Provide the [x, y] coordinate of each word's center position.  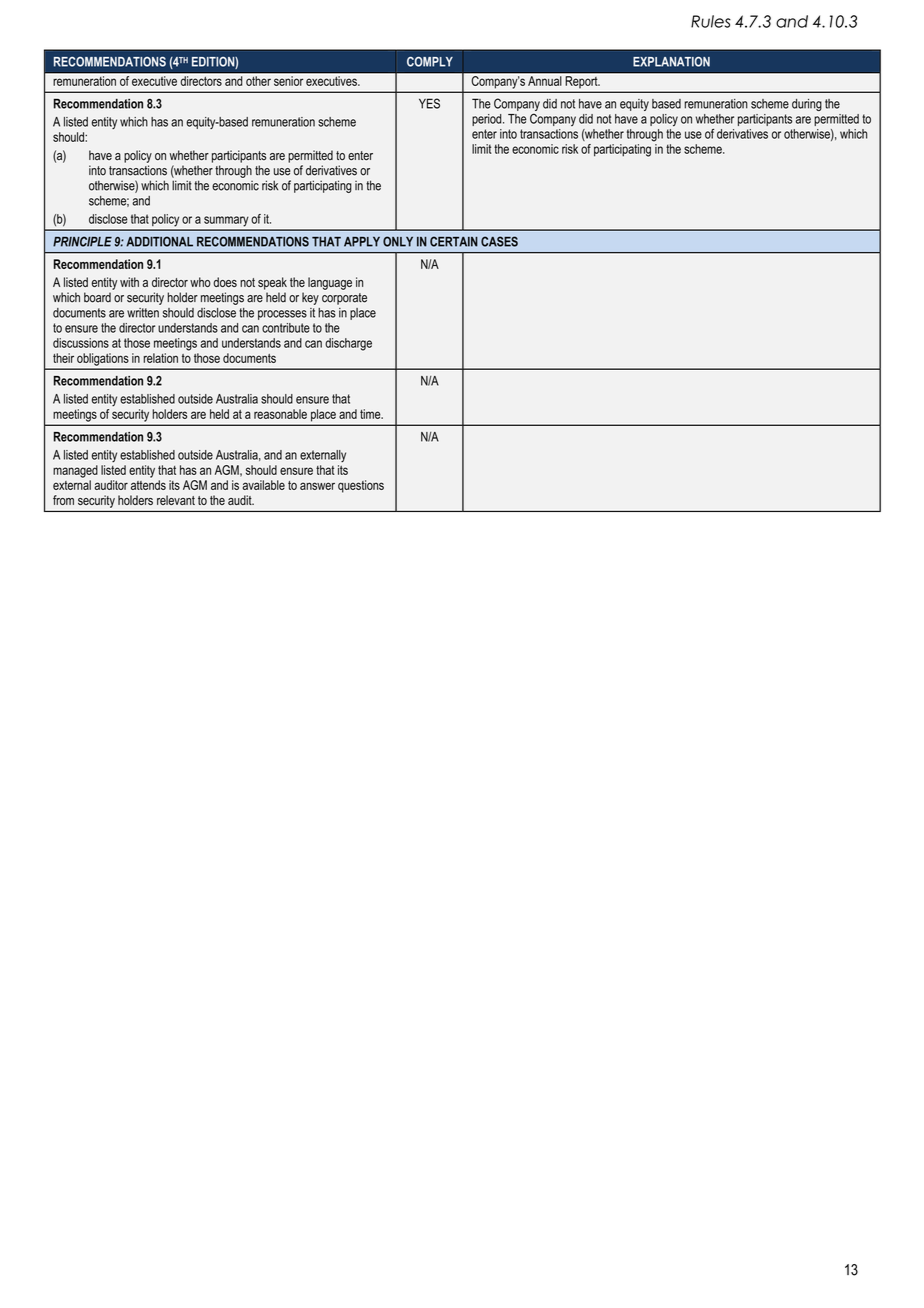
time [371, 414]
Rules [711, 21]
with [129, 282]
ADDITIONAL [159, 241]
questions [361, 486]
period [488, 120]
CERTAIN [454, 241]
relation [160, 358]
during [807, 105]
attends [148, 485]
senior [288, 80]
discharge [348, 344]
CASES [499, 241]
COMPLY [430, 62]
